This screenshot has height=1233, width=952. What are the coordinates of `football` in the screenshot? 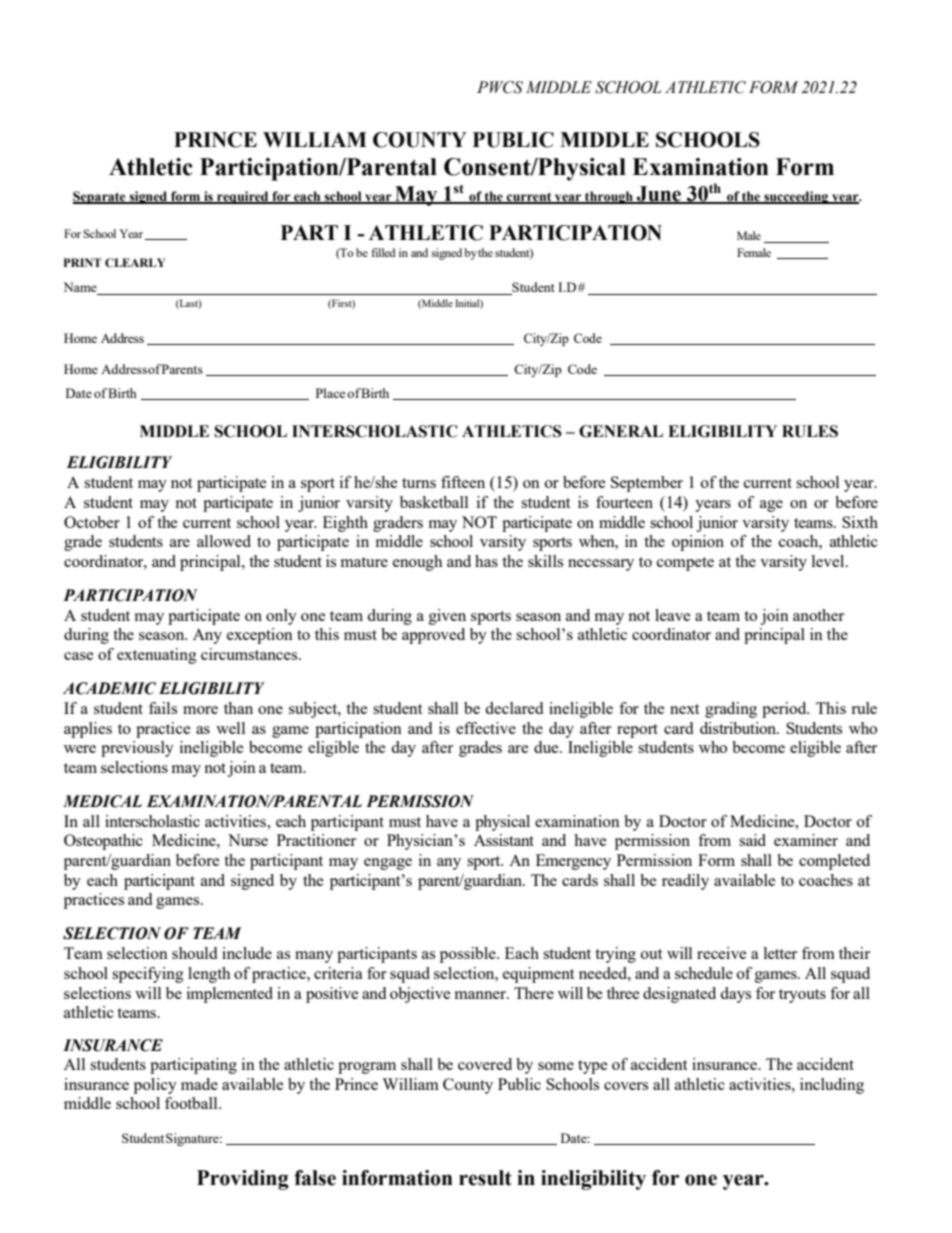 It's located at (192, 1103).
